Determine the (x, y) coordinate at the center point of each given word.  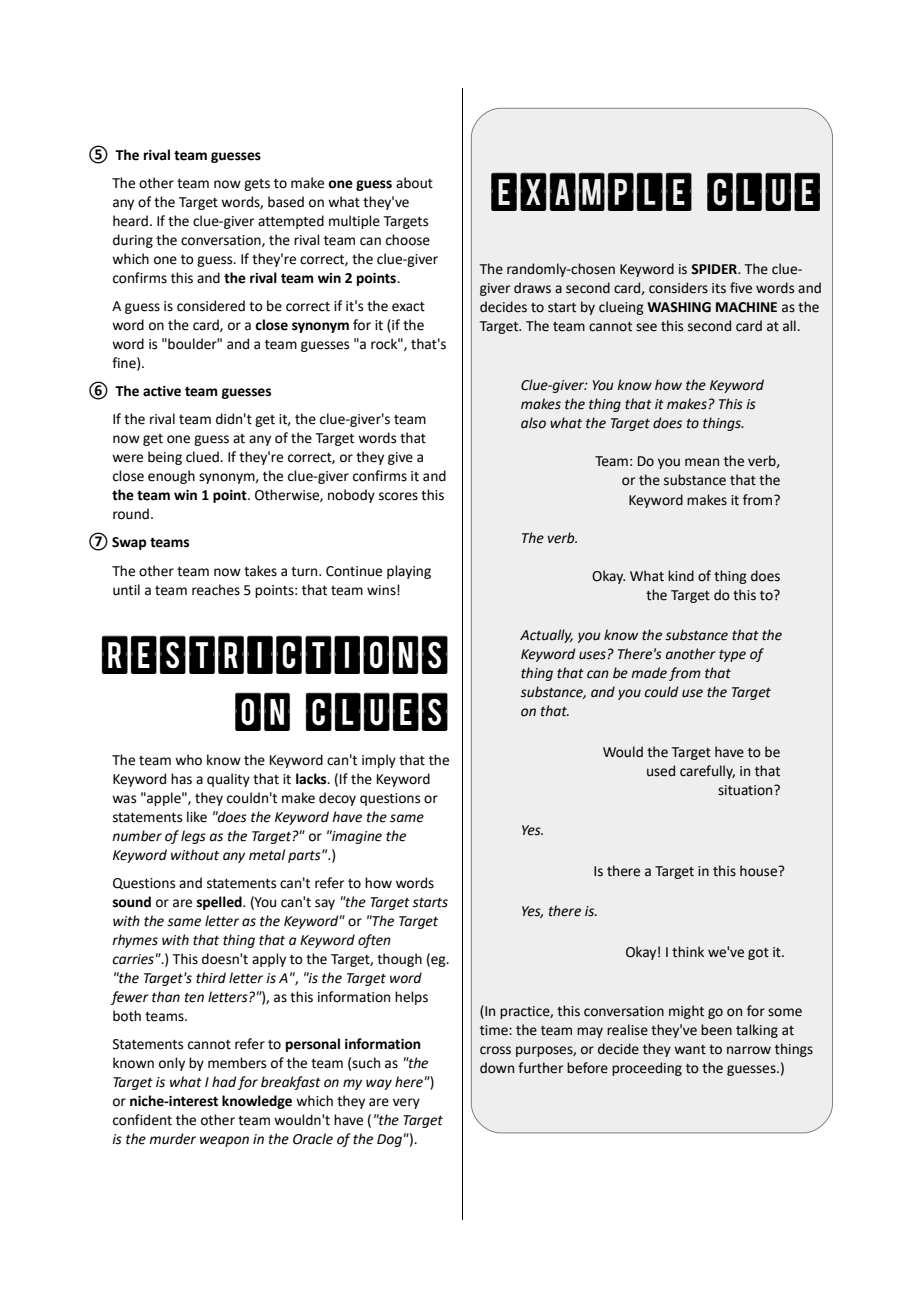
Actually (546, 636)
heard (130, 221)
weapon (224, 1141)
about (414, 183)
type (732, 656)
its (719, 288)
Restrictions (275, 655)
